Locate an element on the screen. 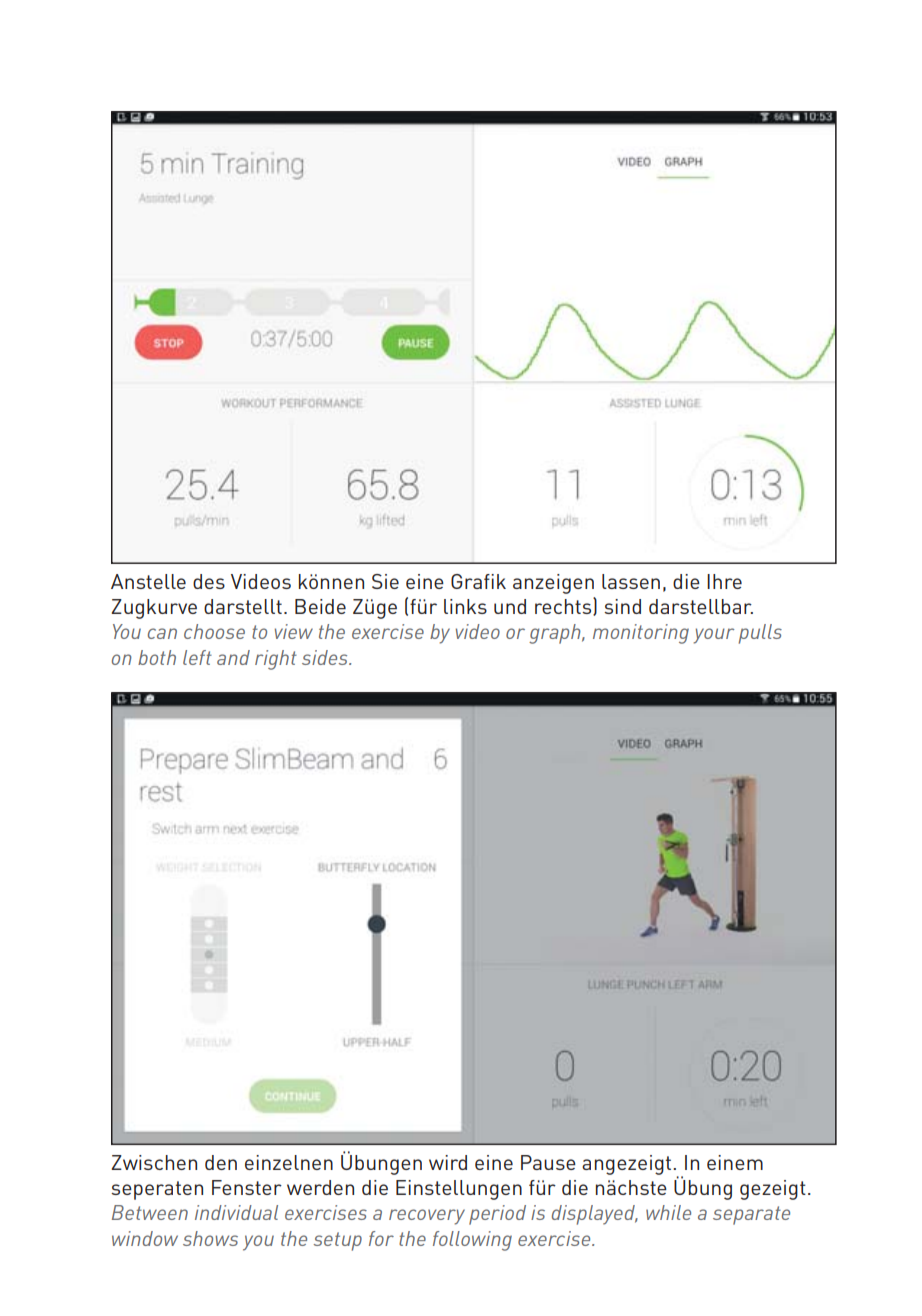 This screenshot has height=1316, width=922. and is located at coordinates (233, 657).
